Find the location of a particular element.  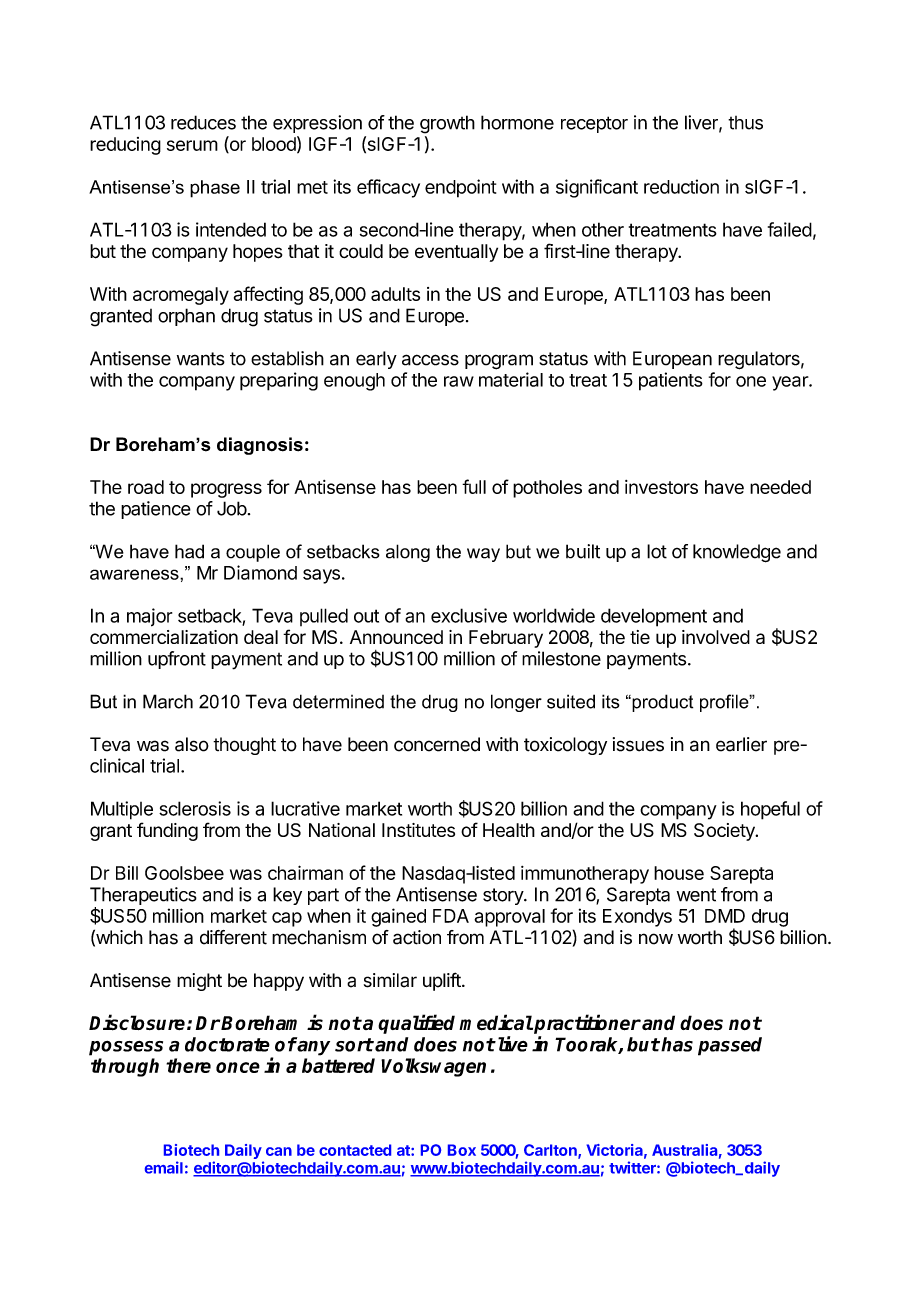

passed is located at coordinates (730, 1046).
